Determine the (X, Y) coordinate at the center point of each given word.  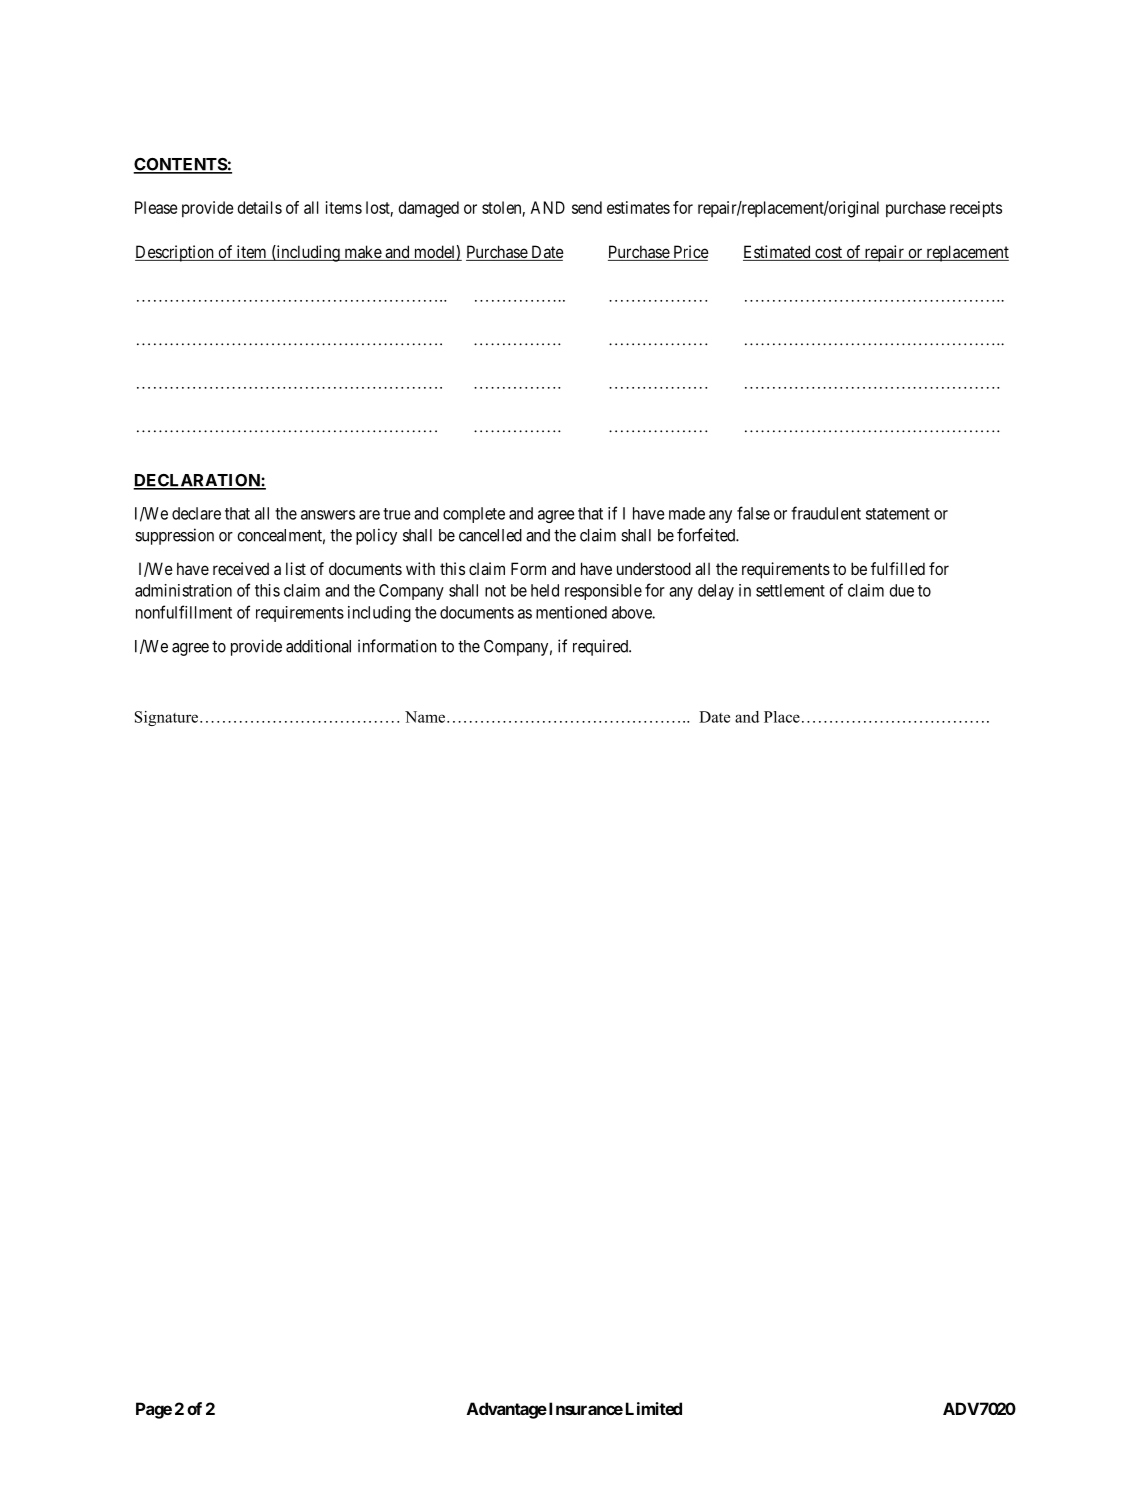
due (902, 590)
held (545, 590)
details (260, 207)
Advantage (507, 1410)
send (587, 207)
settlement (790, 590)
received (241, 568)
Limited (654, 1408)
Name (425, 717)
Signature (168, 718)
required (601, 647)
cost (828, 253)
